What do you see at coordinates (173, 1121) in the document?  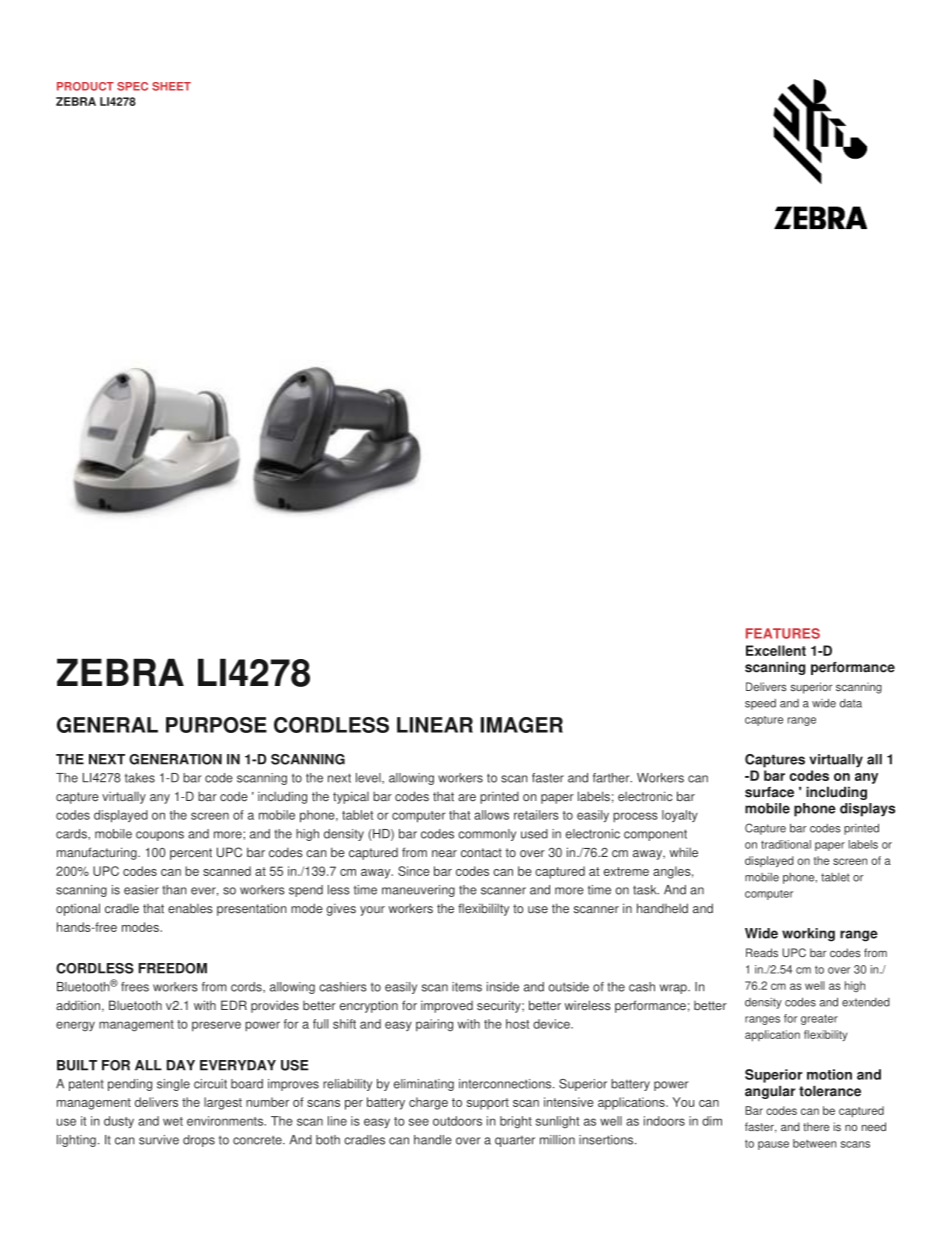 I see `wet` at bounding box center [173, 1121].
